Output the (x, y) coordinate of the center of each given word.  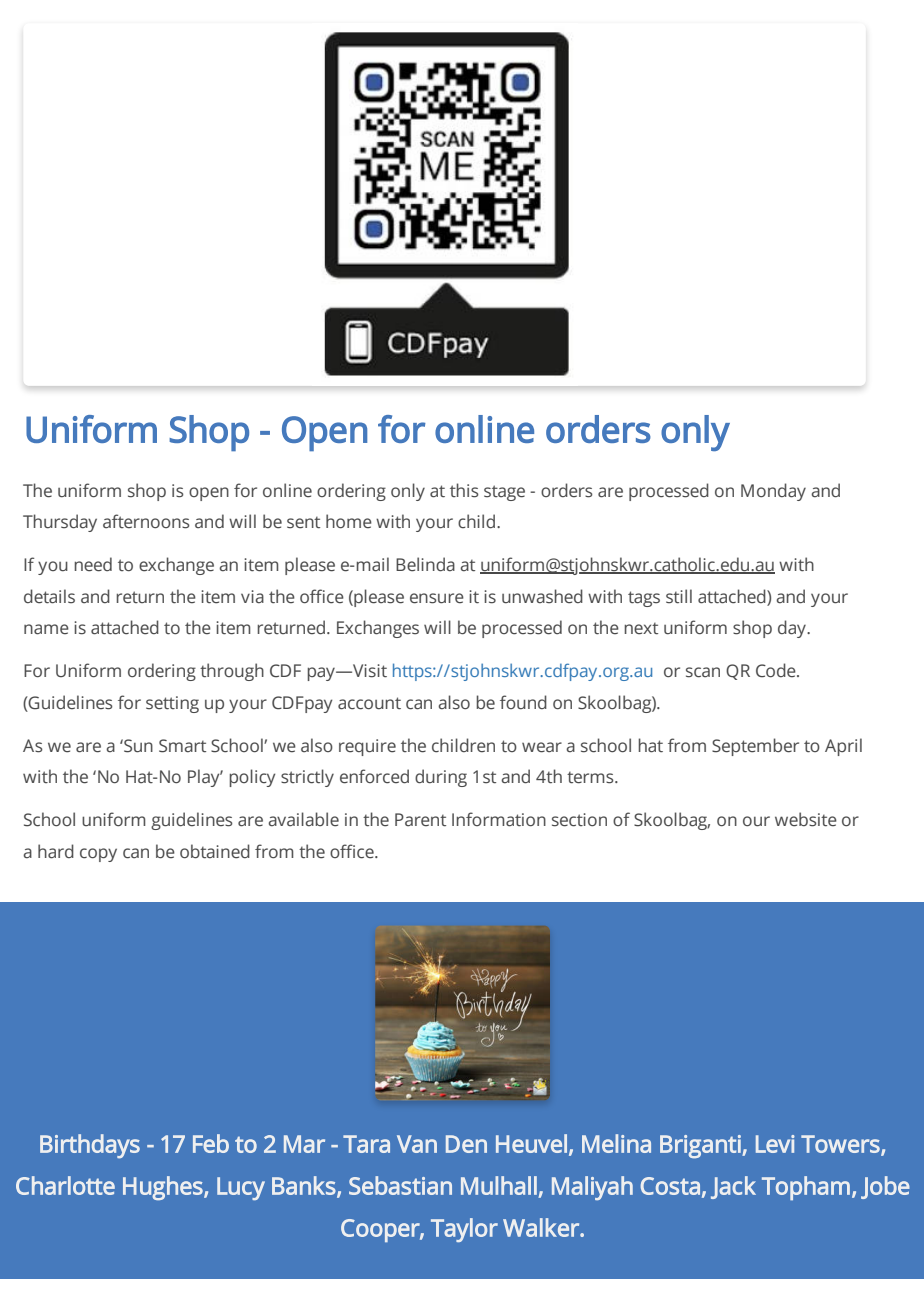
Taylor (464, 1230)
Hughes (163, 1188)
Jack (733, 1187)
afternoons (146, 521)
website (806, 819)
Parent (420, 820)
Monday (773, 492)
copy (98, 855)
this (464, 490)
